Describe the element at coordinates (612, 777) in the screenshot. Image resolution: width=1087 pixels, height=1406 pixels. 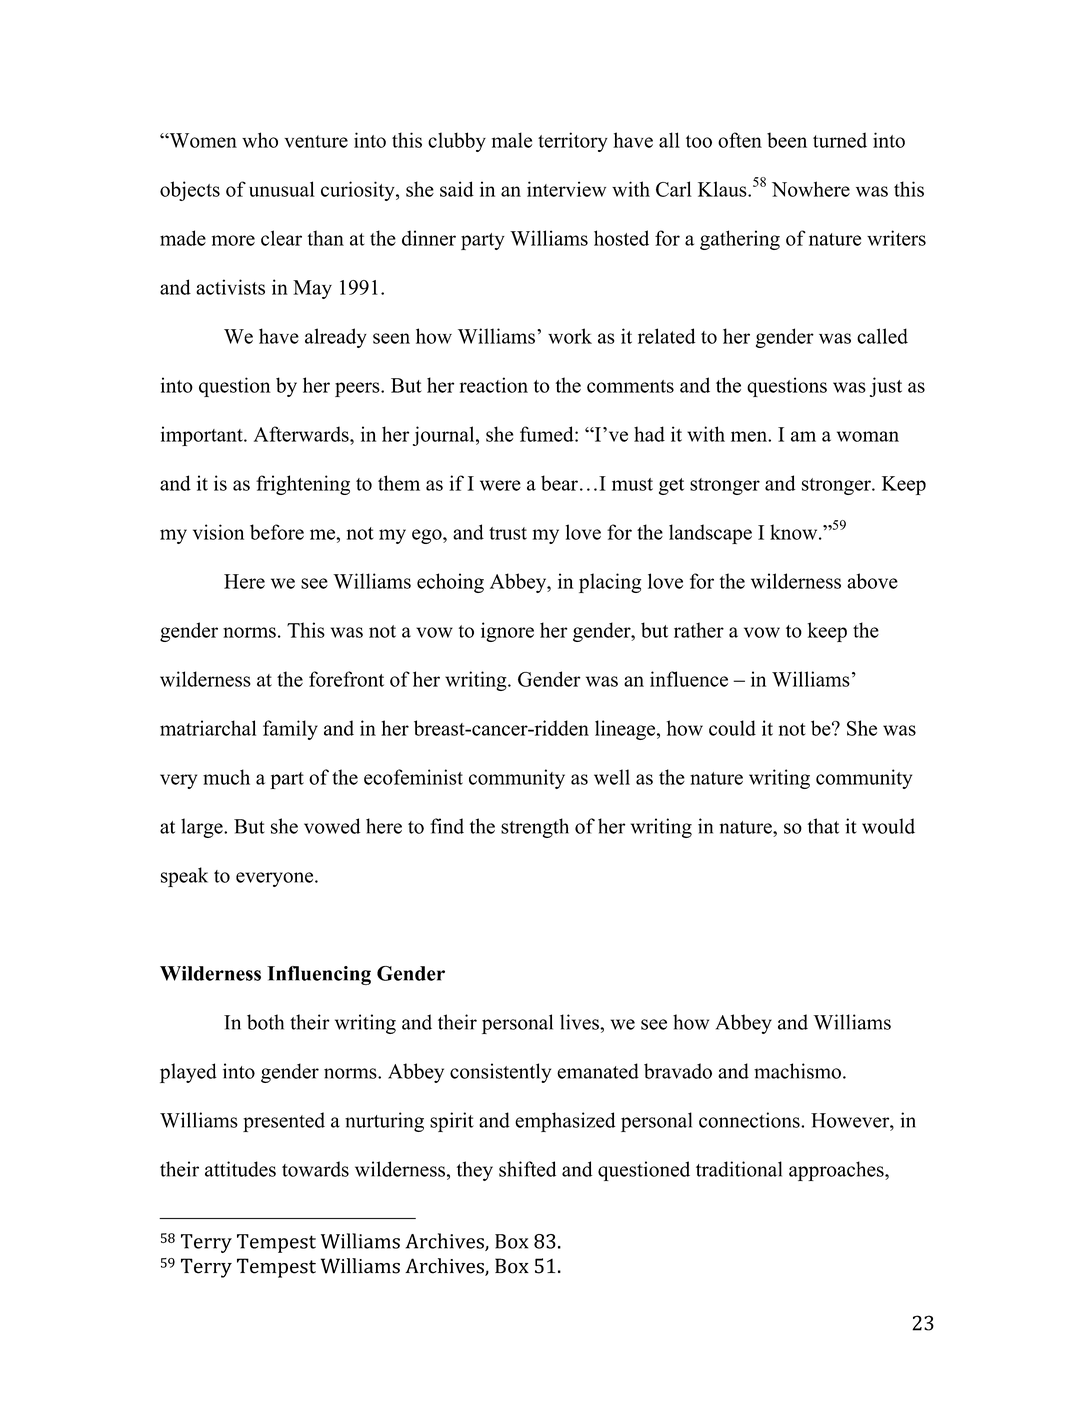
I see `well` at that location.
